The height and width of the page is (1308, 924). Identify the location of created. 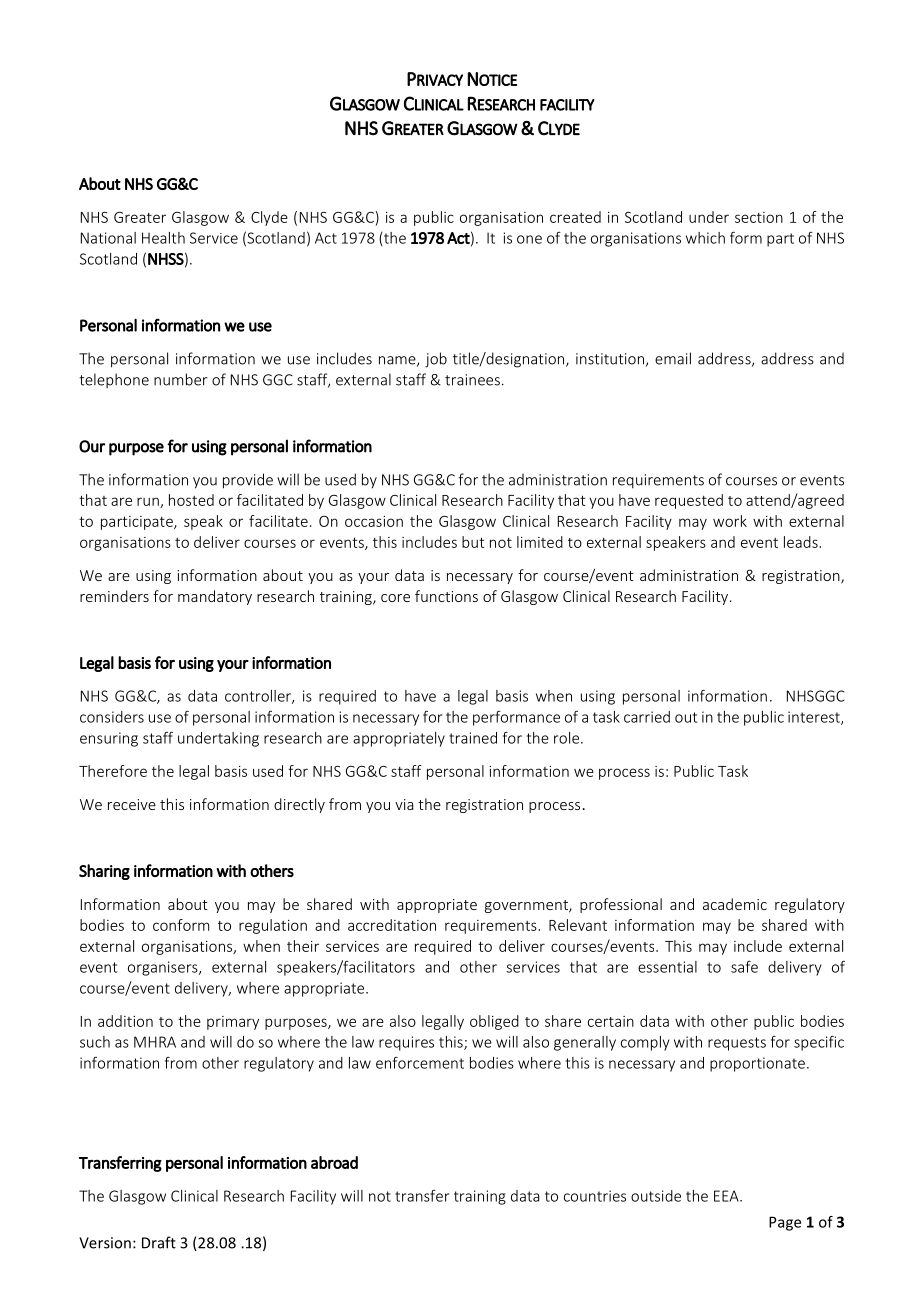
(575, 217).
